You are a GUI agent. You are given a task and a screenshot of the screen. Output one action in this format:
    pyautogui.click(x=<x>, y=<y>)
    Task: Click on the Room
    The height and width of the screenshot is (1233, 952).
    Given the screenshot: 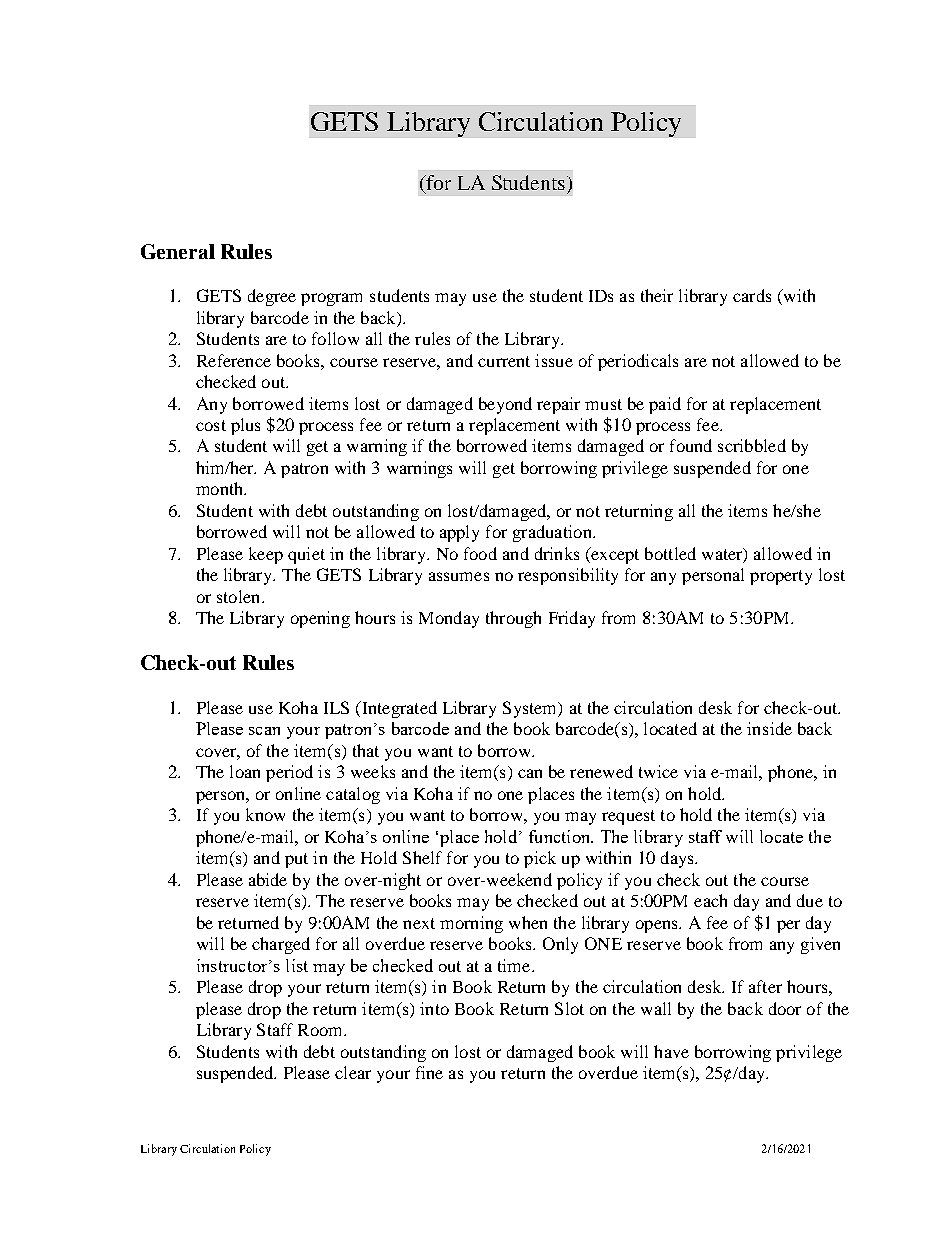 What is the action you would take?
    pyautogui.click(x=321, y=1030)
